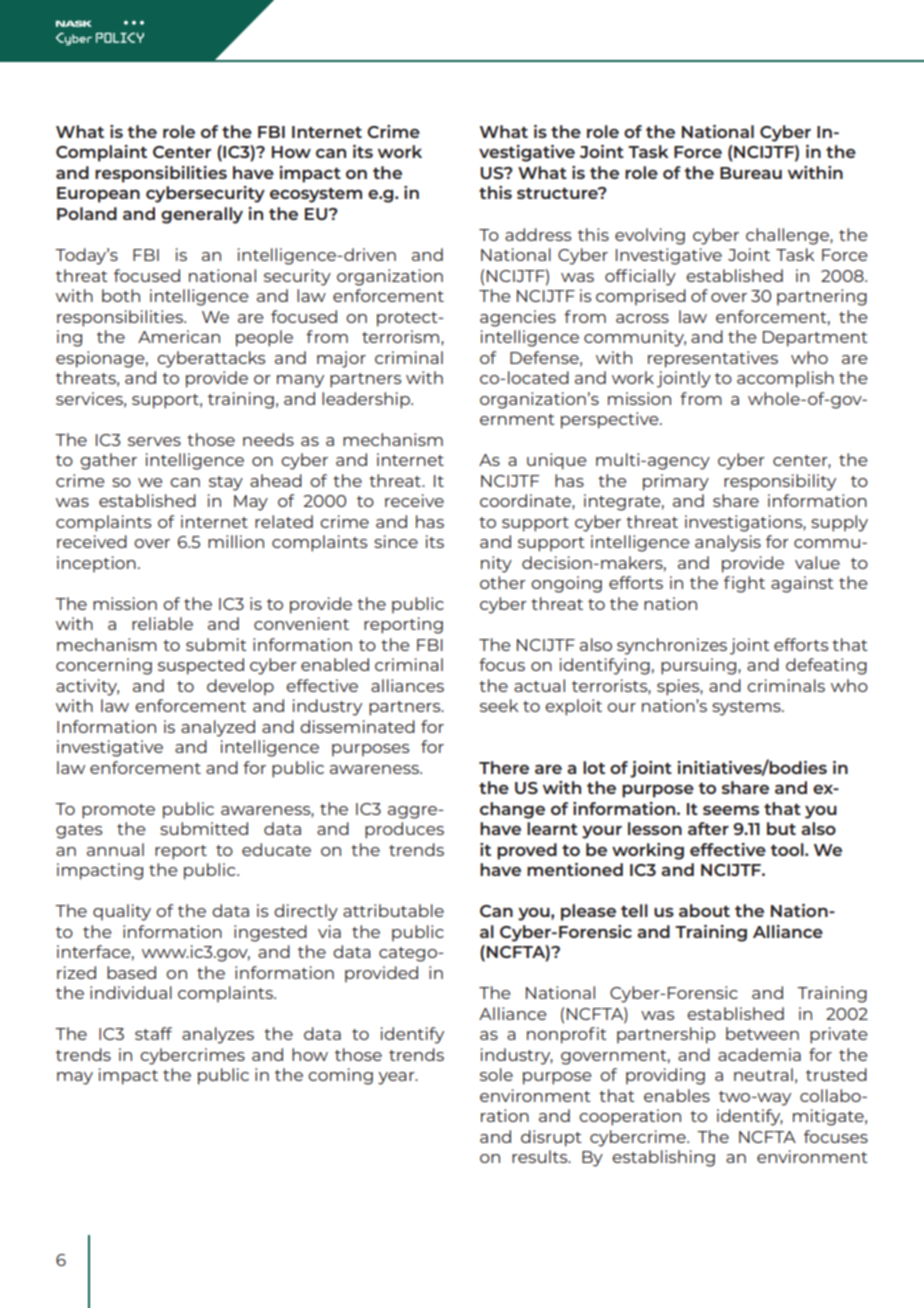 The width and height of the page is (924, 1308). Describe the element at coordinates (503, 582) in the page. I see `other` at that location.
